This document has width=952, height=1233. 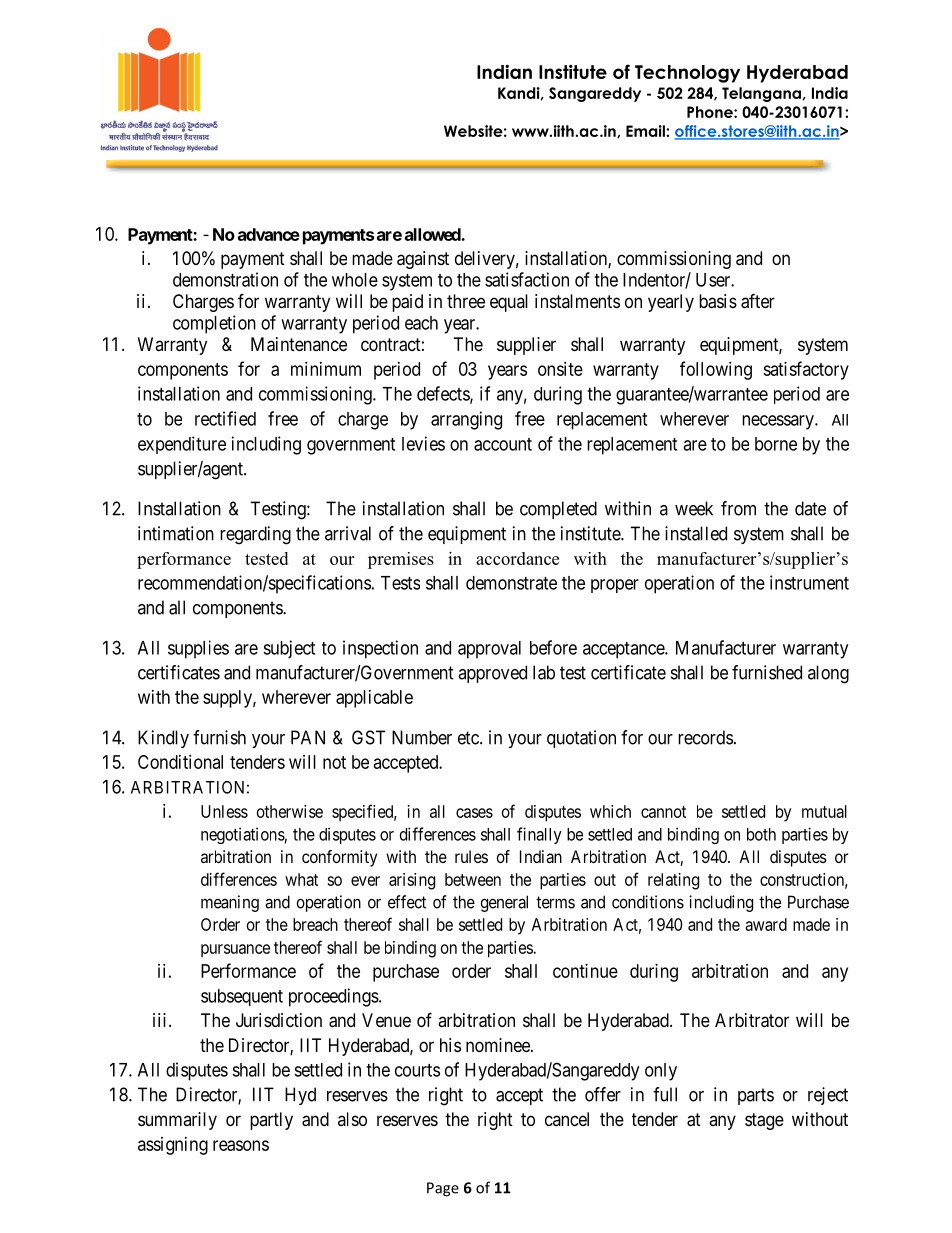 What do you see at coordinates (504, 903) in the document?
I see `general` at bounding box center [504, 903].
